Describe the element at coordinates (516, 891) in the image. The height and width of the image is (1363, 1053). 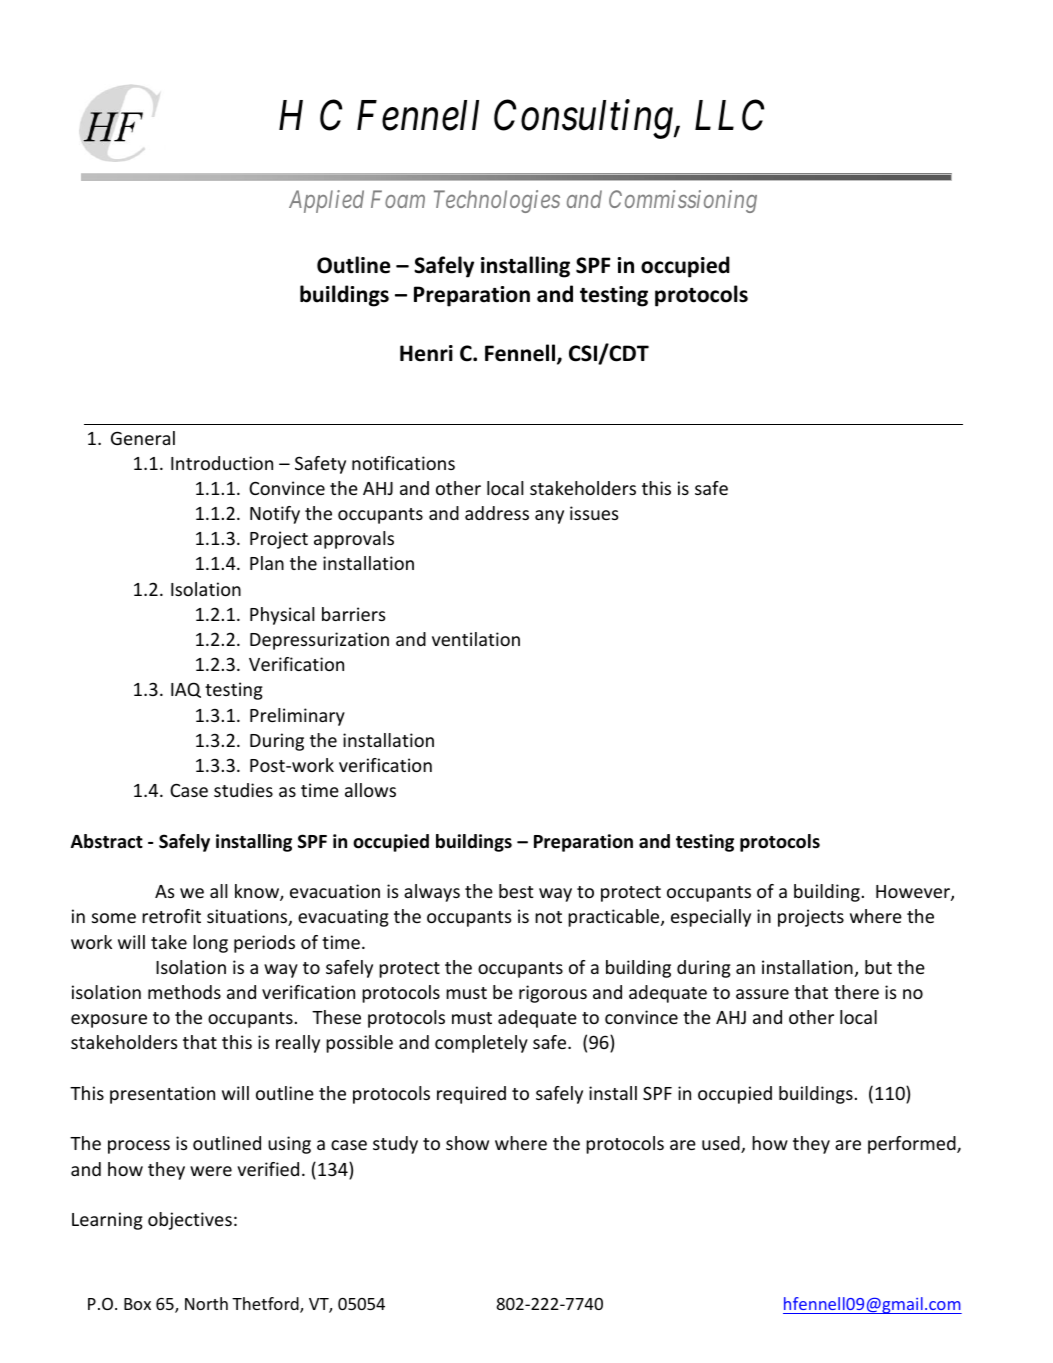
I see `best` at that location.
